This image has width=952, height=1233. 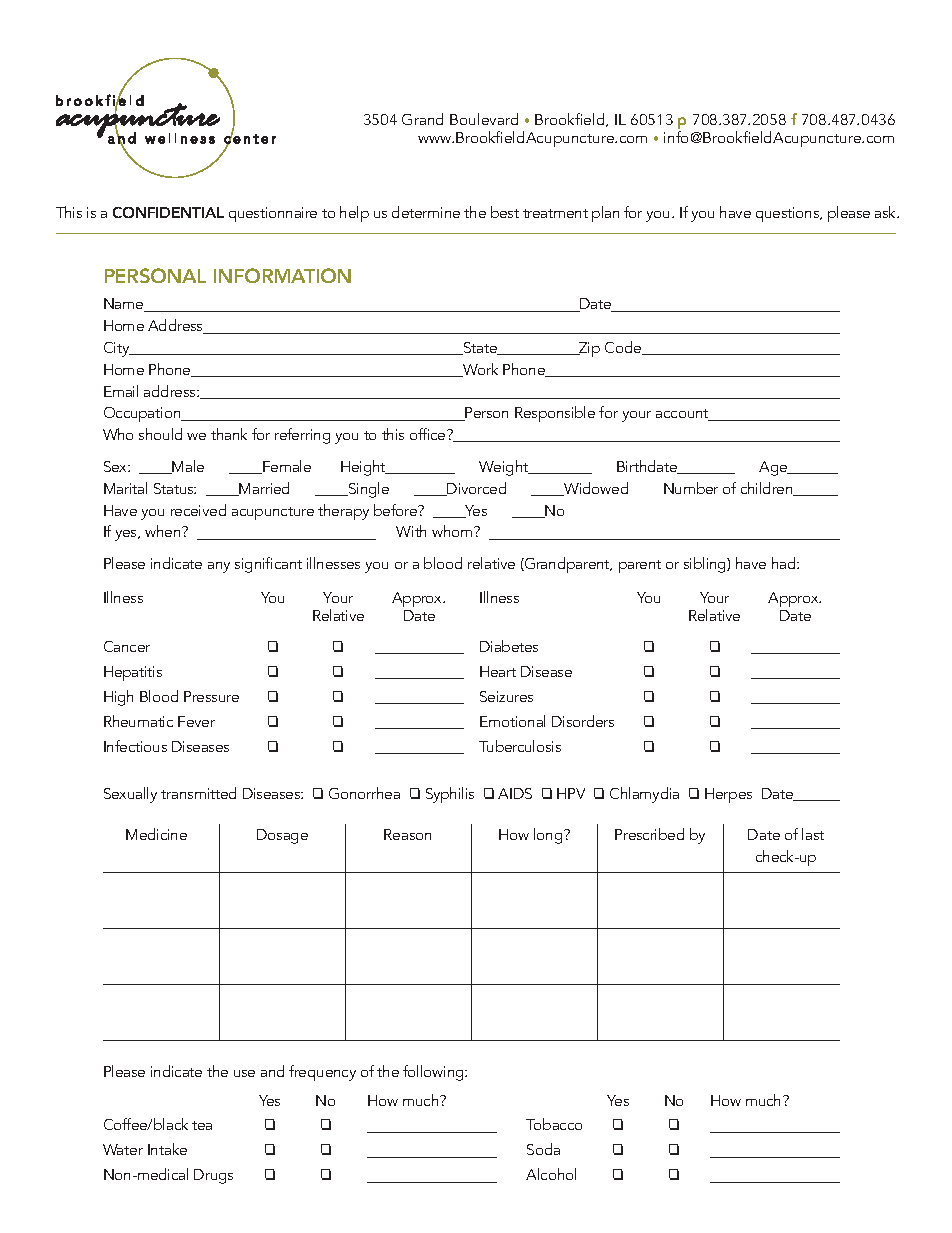 What do you see at coordinates (543, 1149) in the image?
I see `Soda` at bounding box center [543, 1149].
